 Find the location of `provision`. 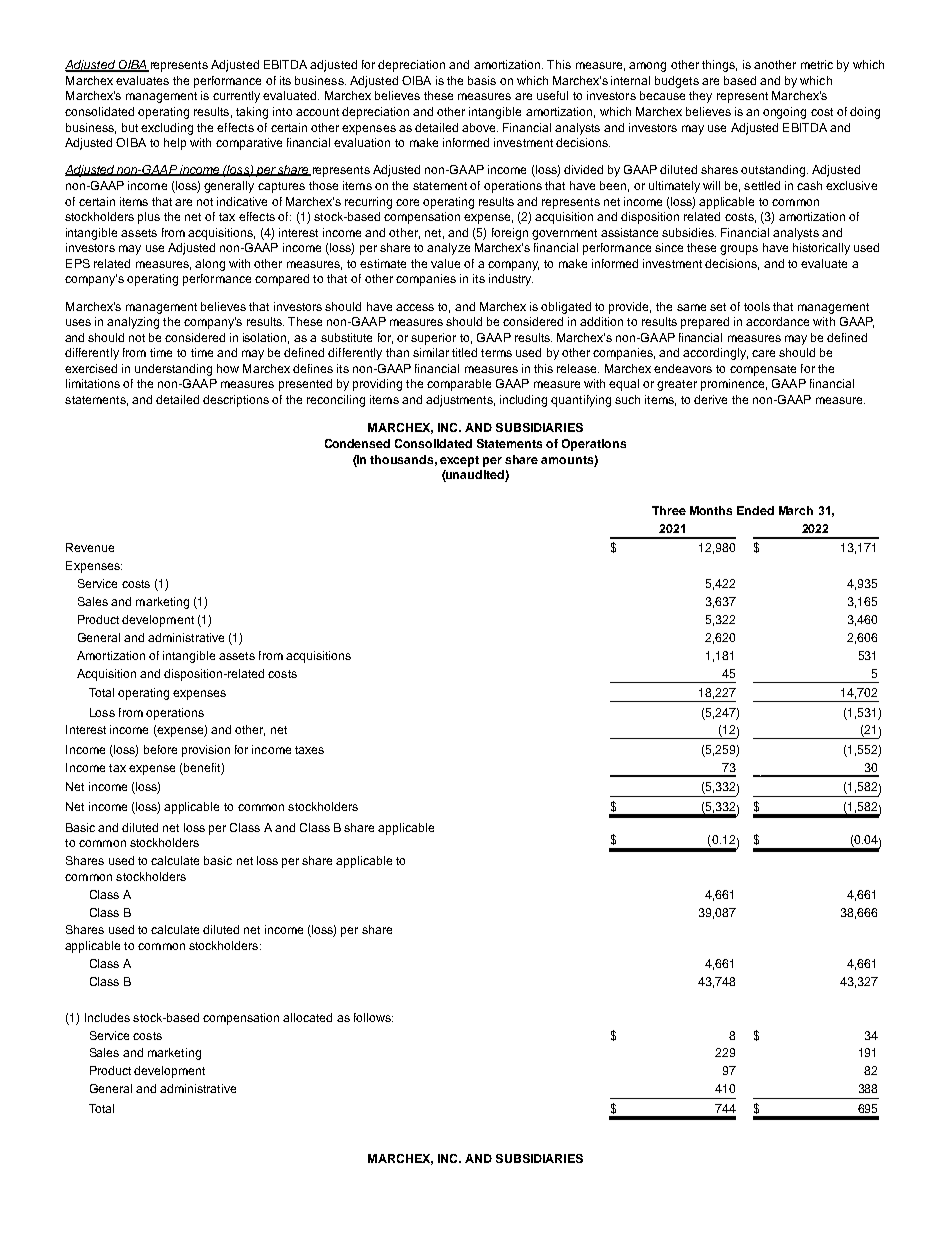

provision is located at coordinates (206, 751).
